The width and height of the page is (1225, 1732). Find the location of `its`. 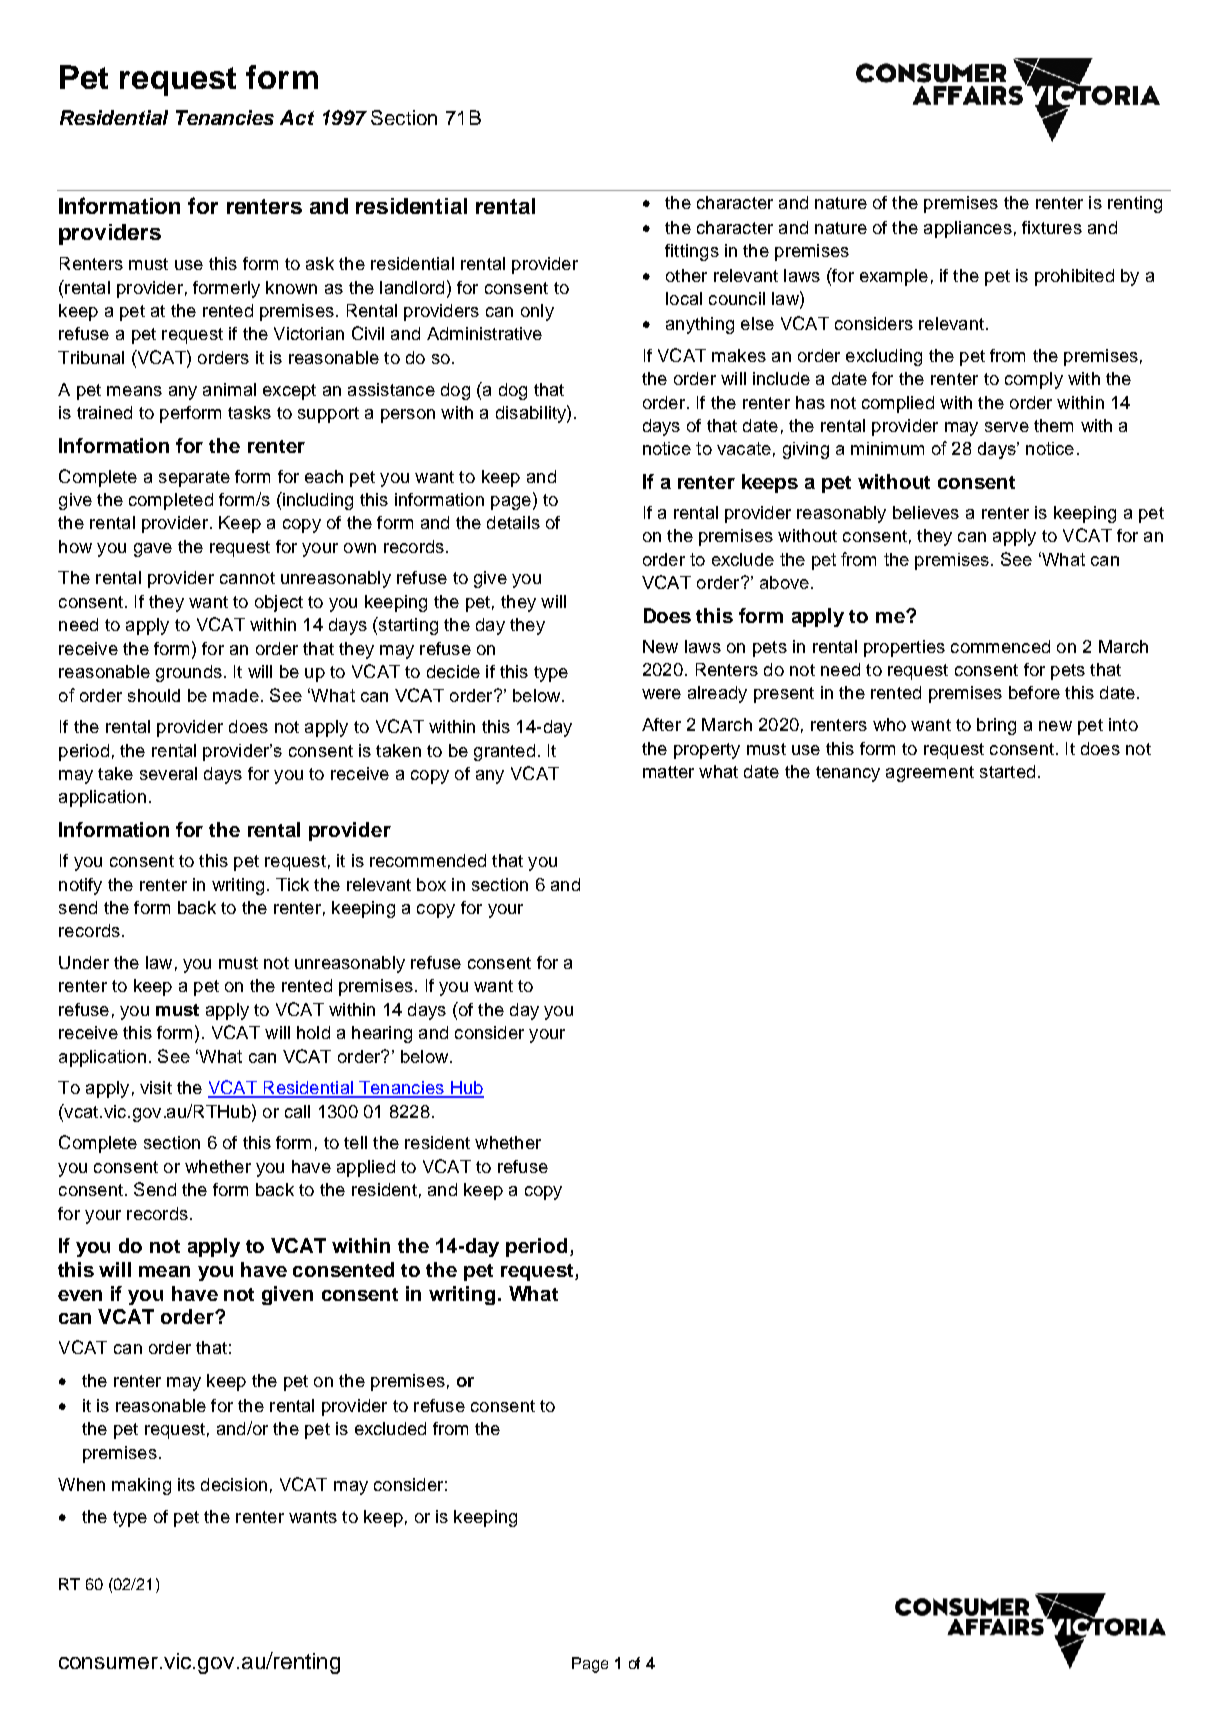

its is located at coordinates (186, 1484).
